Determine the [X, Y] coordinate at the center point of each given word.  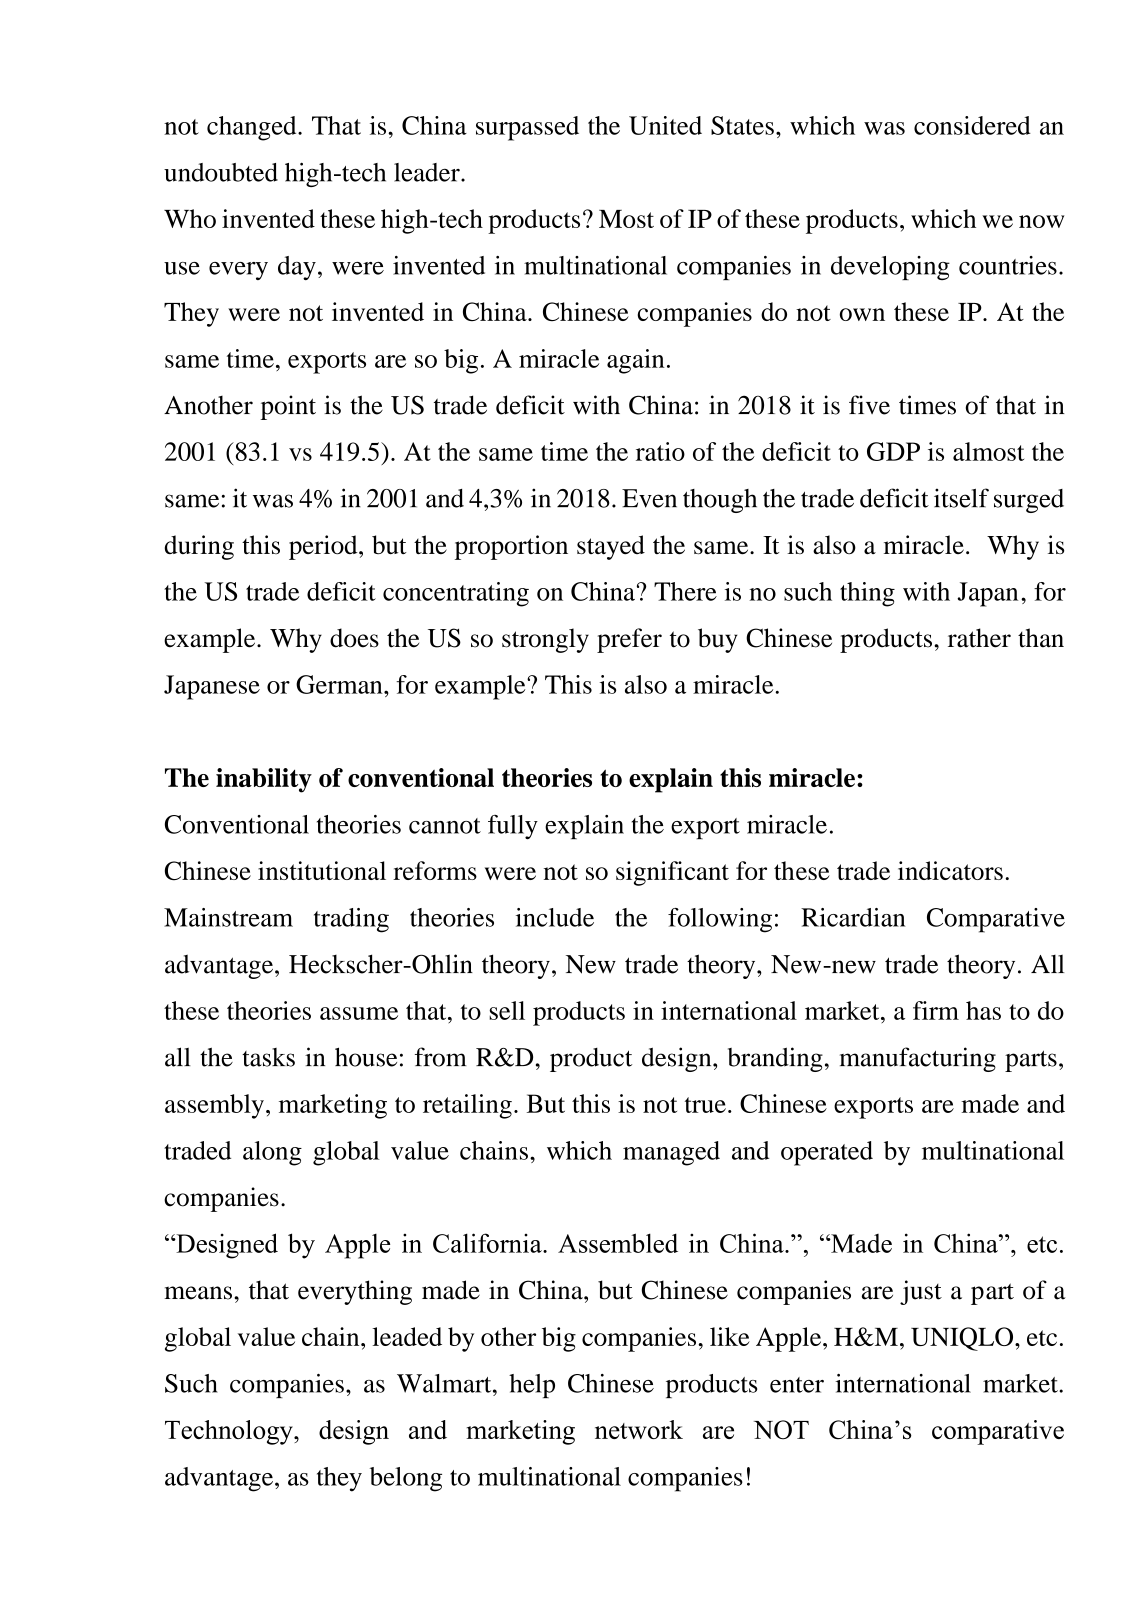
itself [961, 498]
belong [406, 1479]
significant [672, 873]
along [272, 1153]
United [665, 125]
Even [649, 498]
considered [972, 125]
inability [264, 780]
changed [253, 128]
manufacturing [918, 1059]
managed [671, 1153]
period [324, 547]
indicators [950, 870]
